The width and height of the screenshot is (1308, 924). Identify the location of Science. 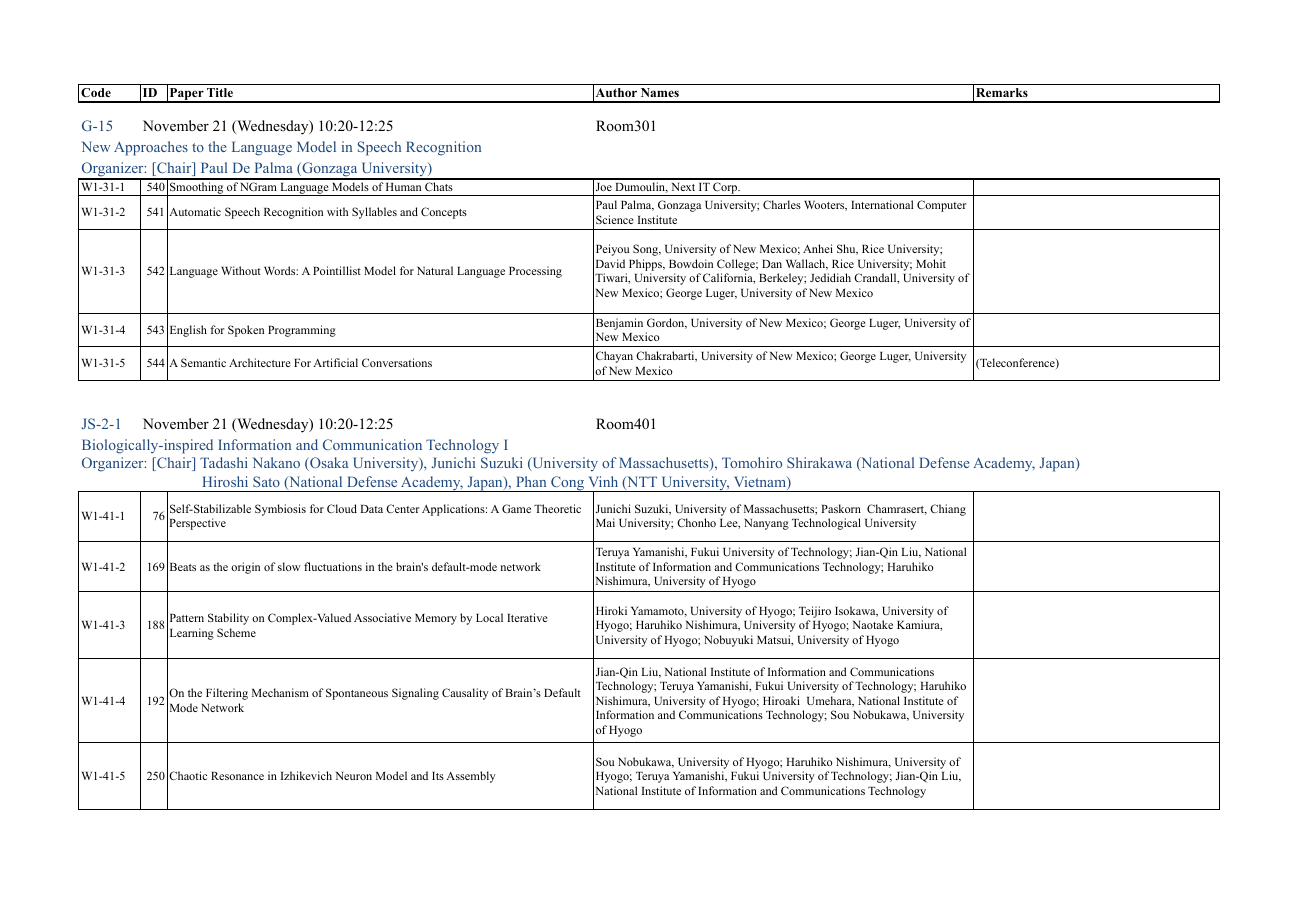
(614, 219).
